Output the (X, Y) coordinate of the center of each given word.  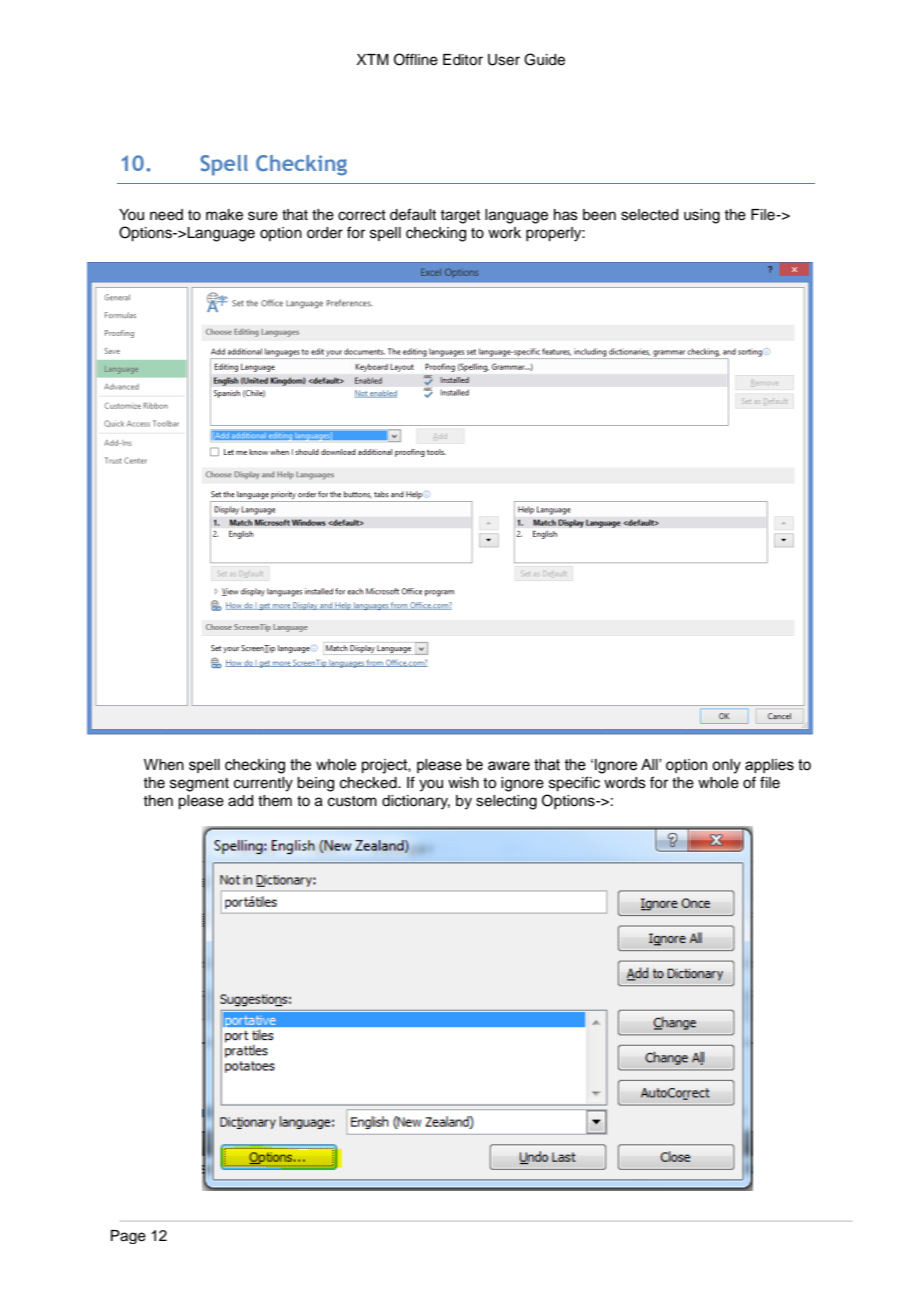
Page (128, 1237)
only (726, 766)
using (702, 216)
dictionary (416, 802)
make (224, 215)
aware (509, 766)
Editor (463, 60)
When (164, 765)
